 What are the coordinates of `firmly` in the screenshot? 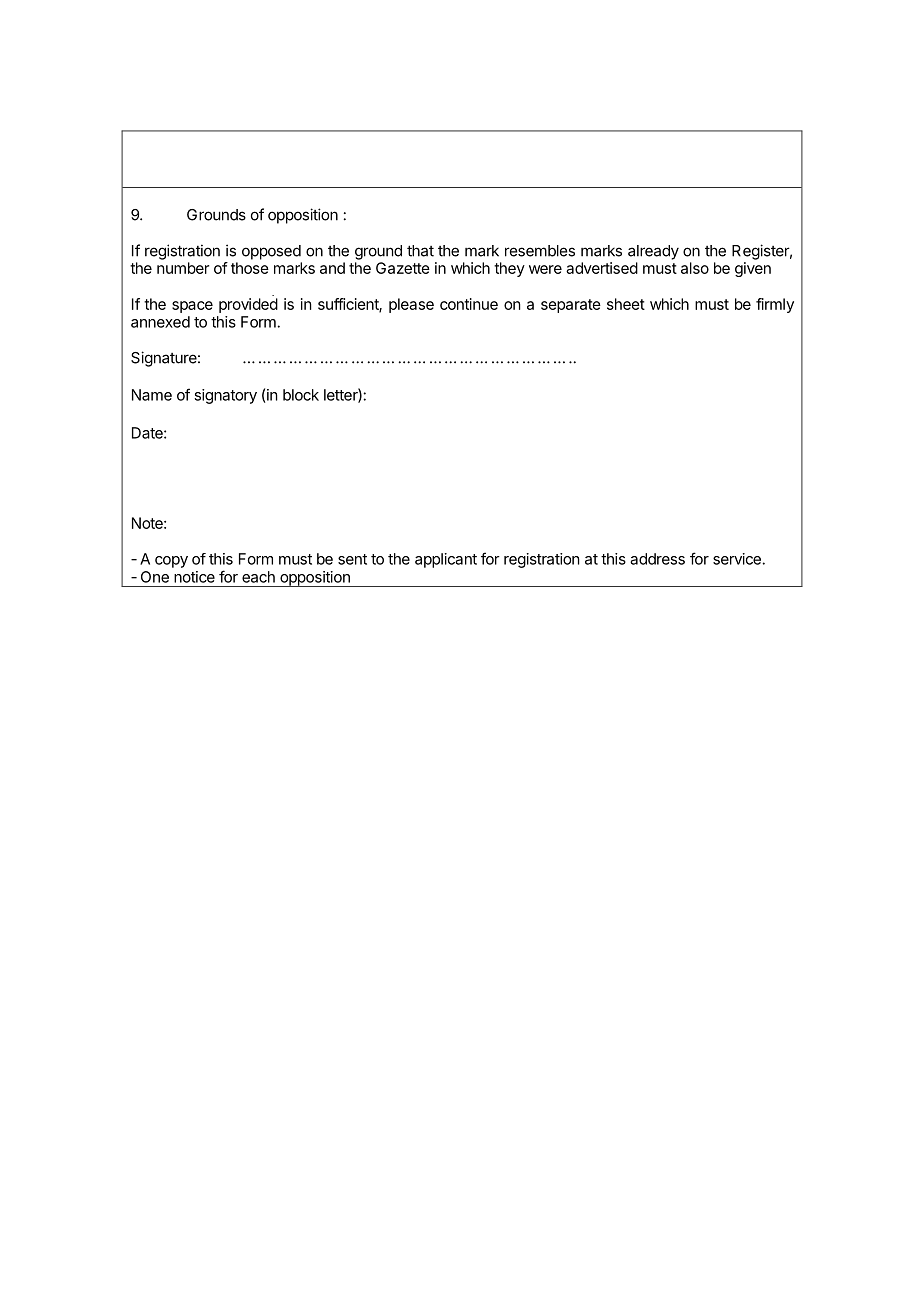 It's located at (775, 305).
